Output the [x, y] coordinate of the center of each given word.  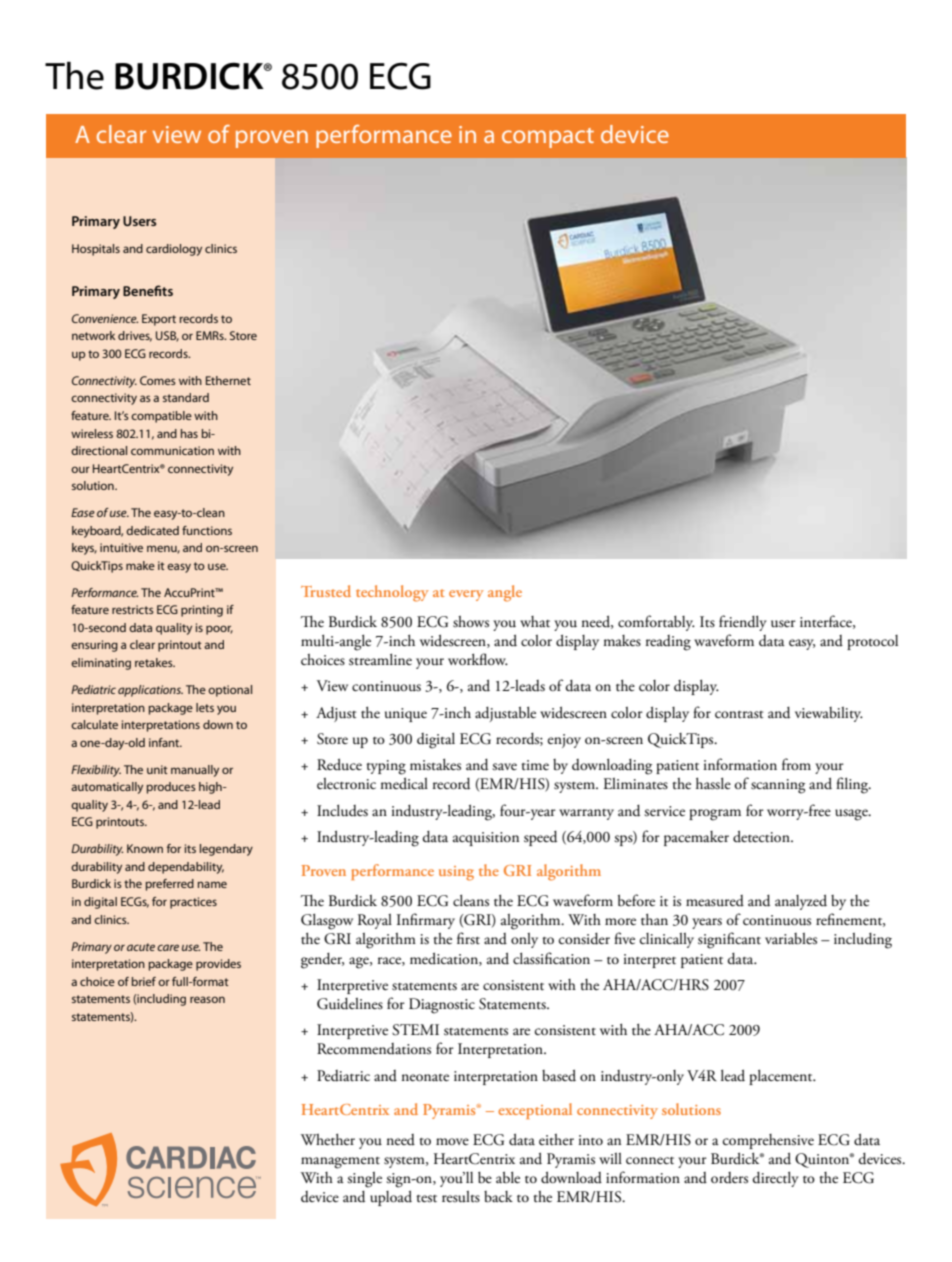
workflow [478, 659]
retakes [155, 662]
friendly [743, 623]
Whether [328, 1139]
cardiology [174, 250]
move [452, 1141]
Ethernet [228, 380]
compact [548, 138]
